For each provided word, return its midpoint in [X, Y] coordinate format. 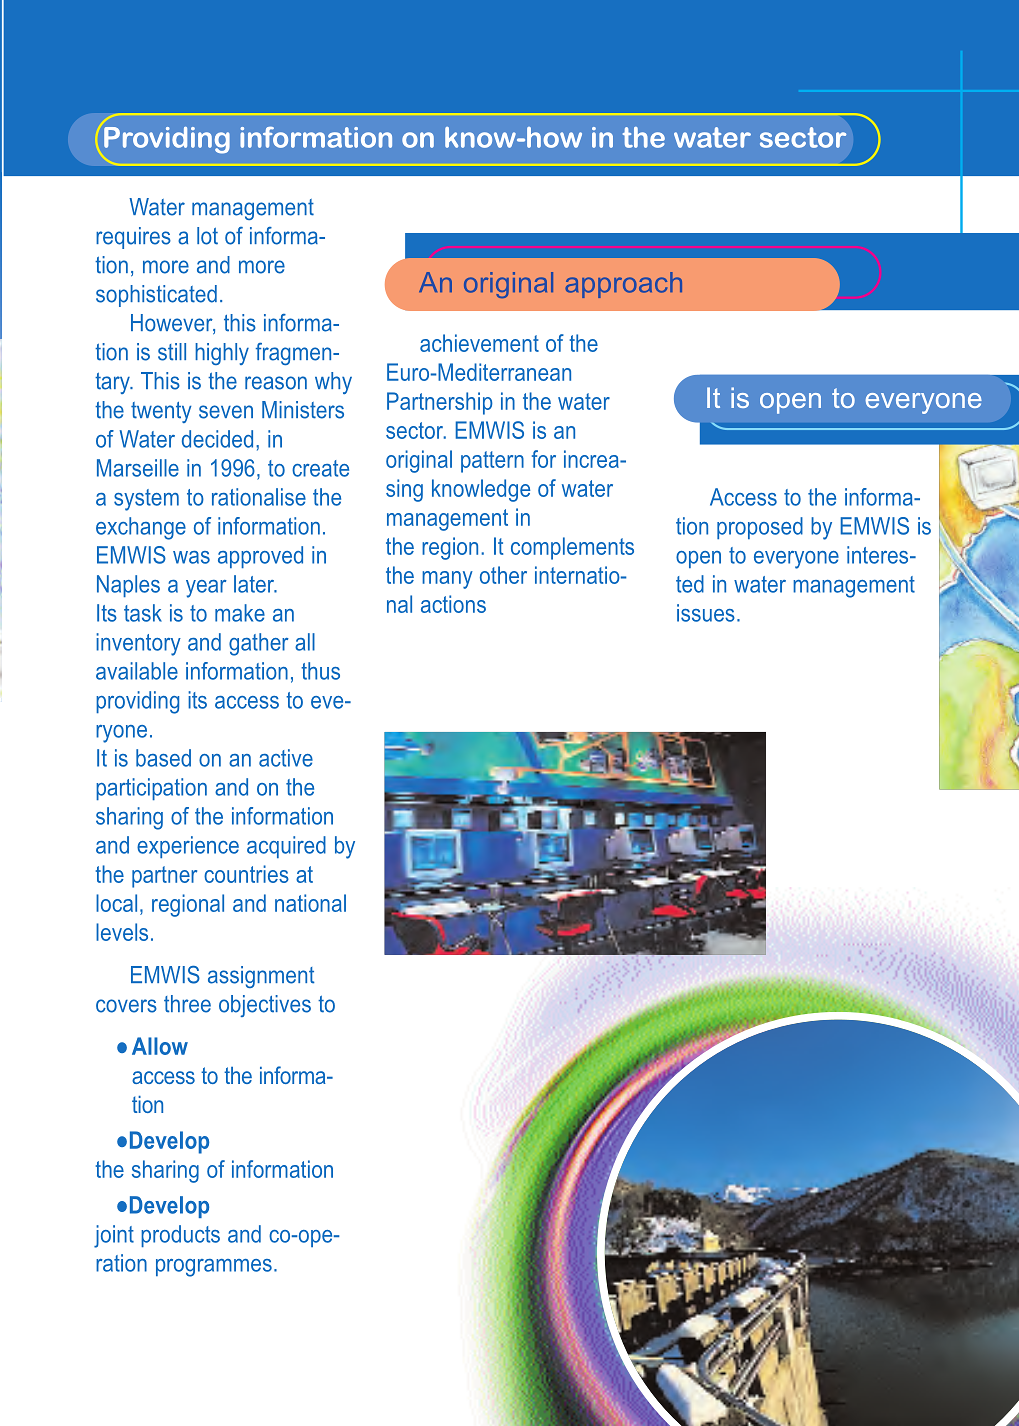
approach [623, 285]
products [180, 1236]
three [187, 1004]
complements [572, 548]
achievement [479, 343]
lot [207, 236]
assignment [261, 977]
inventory [138, 644]
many [447, 580]
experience [188, 847]
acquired [286, 847]
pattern [492, 462]
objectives [265, 1006]
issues [706, 613]
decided [217, 439]
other [503, 575]
